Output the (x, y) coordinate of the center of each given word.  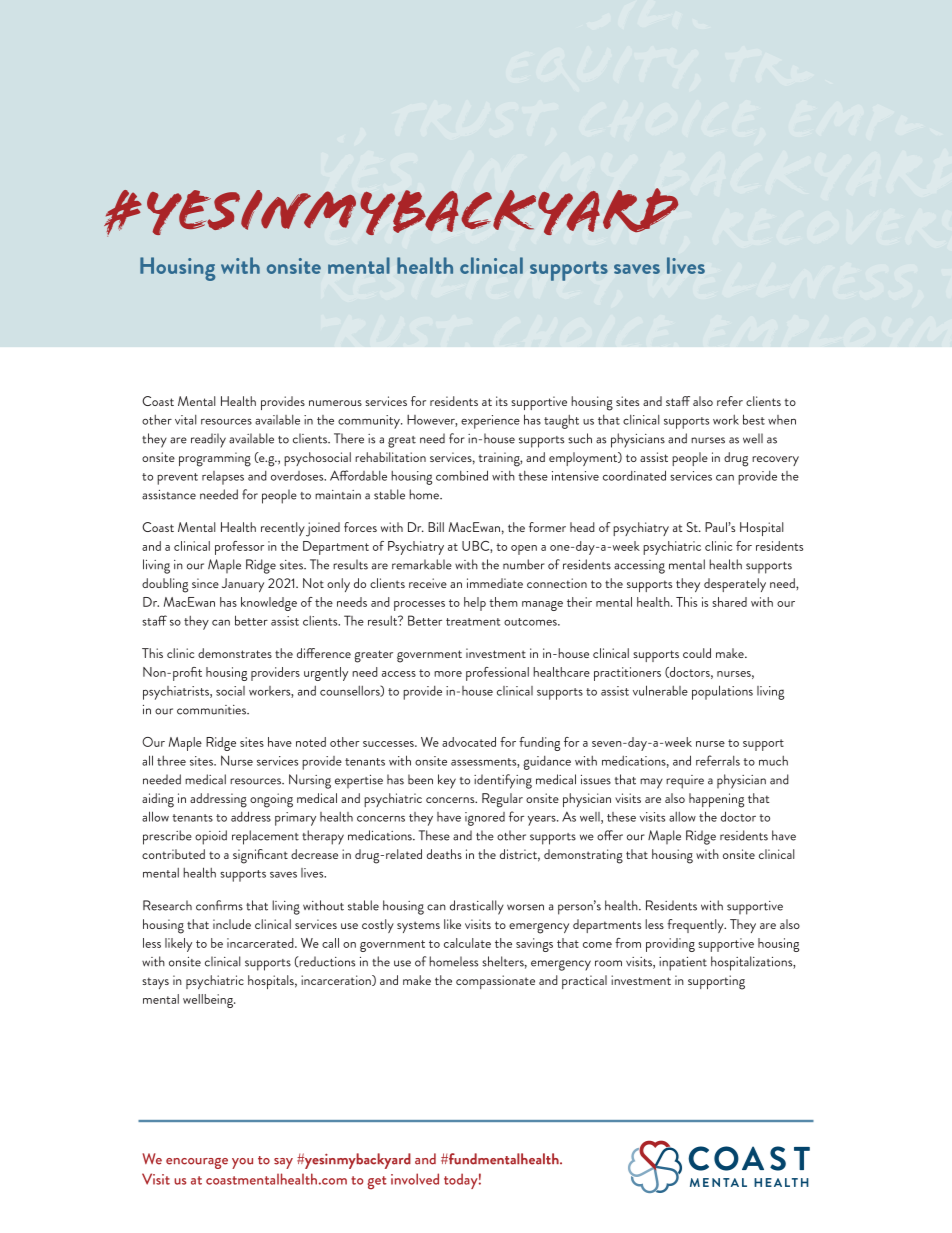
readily (208, 440)
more (448, 674)
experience (490, 422)
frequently (696, 926)
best (754, 419)
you (242, 1163)
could (697, 653)
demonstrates (235, 653)
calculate (467, 943)
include (232, 924)
